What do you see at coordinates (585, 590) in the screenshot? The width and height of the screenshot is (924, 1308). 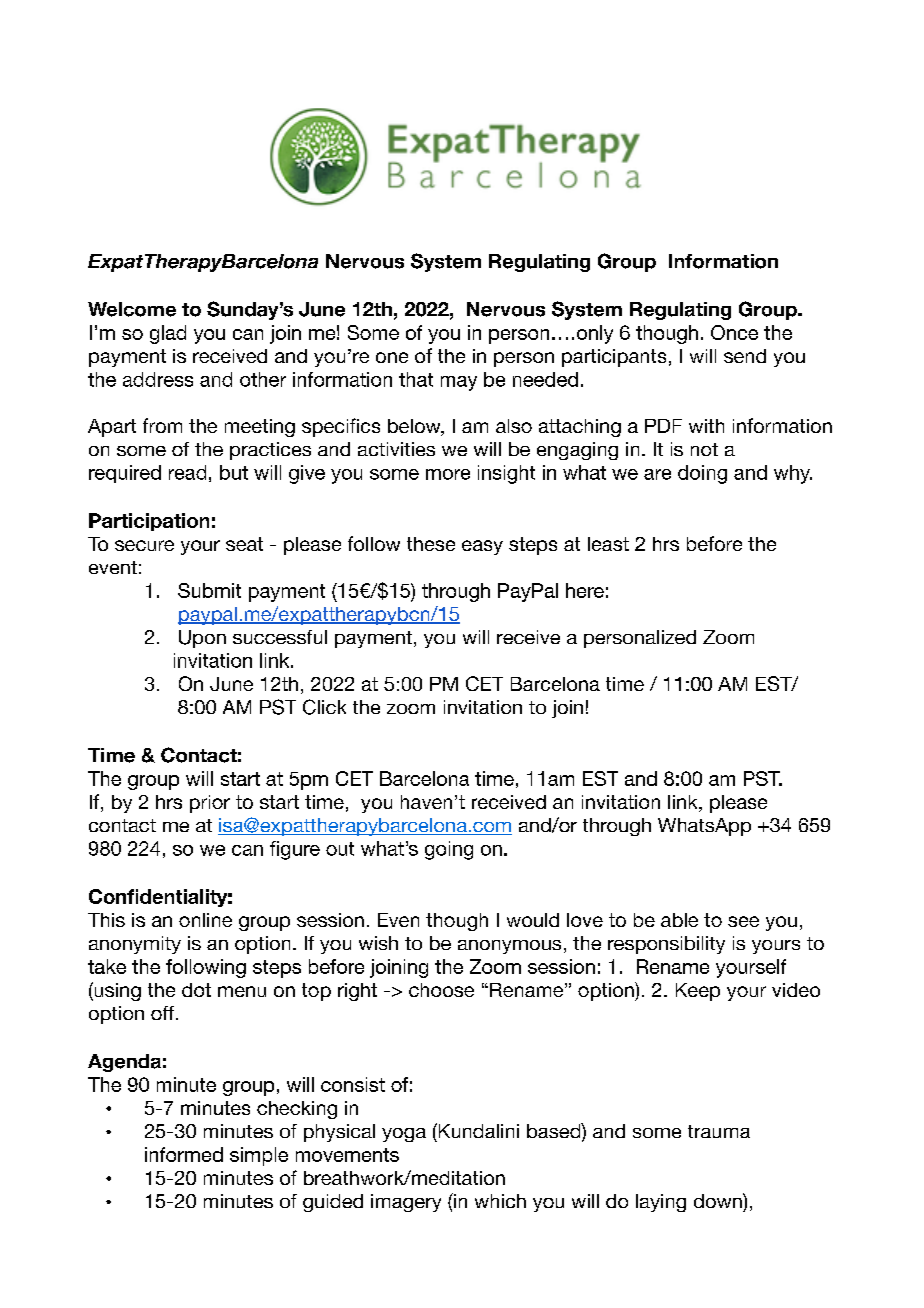 I see `here` at bounding box center [585, 590].
